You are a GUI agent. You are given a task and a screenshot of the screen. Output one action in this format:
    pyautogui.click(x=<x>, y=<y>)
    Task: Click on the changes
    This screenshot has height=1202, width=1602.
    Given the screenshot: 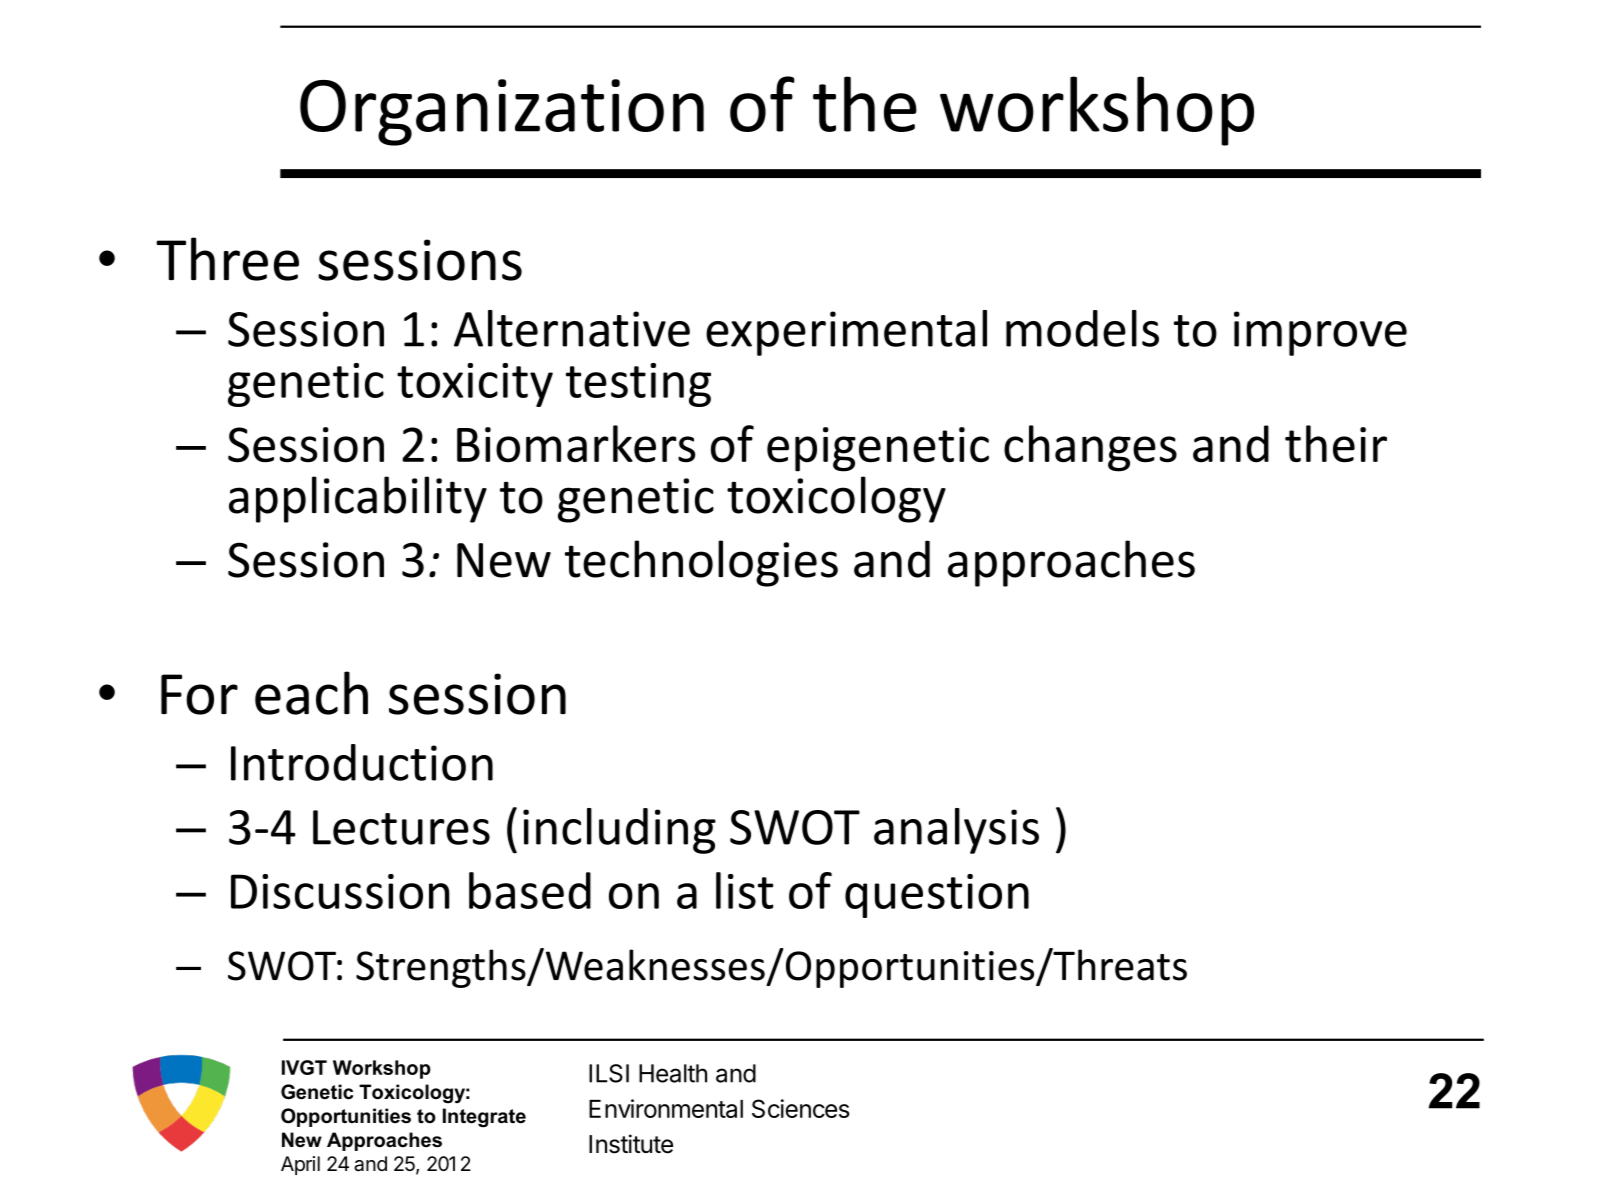 What is the action you would take?
    pyautogui.click(x=1090, y=448)
